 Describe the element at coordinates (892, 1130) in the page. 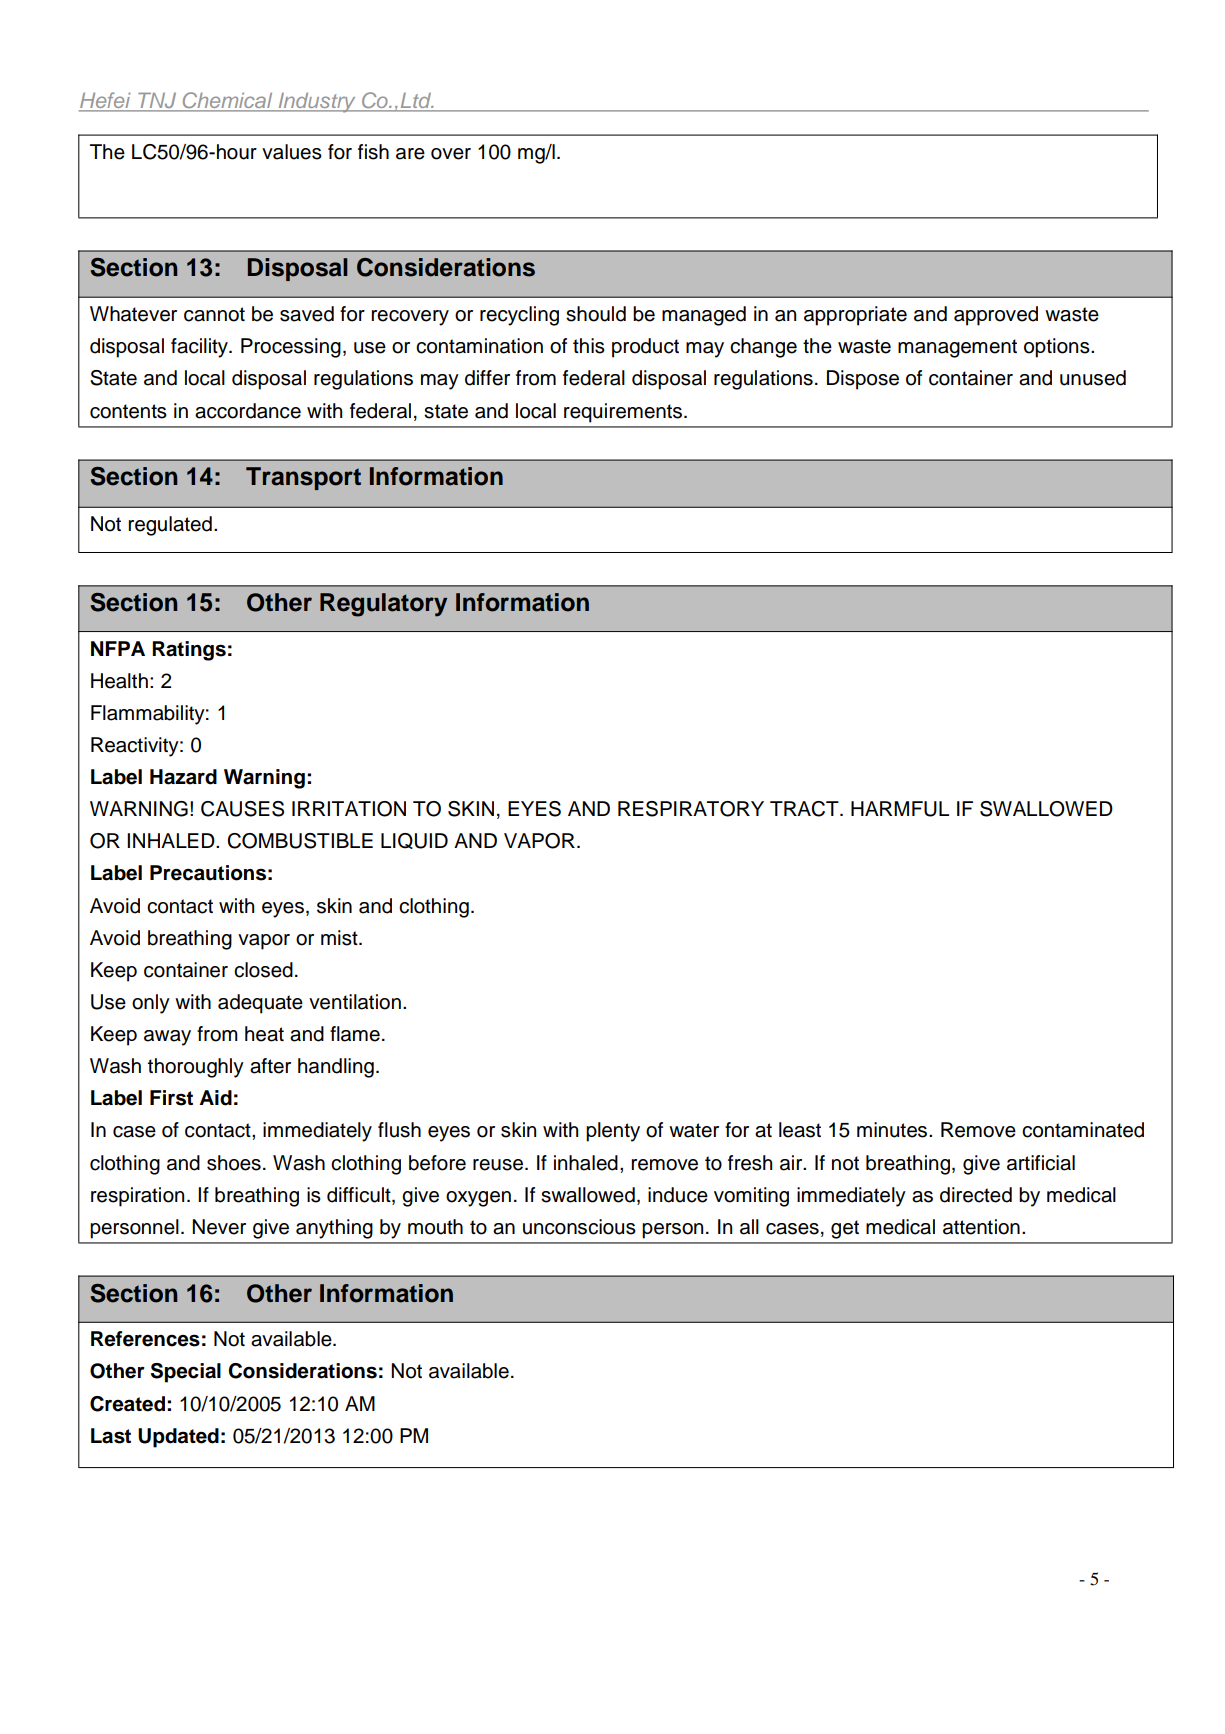

I see `minutes` at that location.
